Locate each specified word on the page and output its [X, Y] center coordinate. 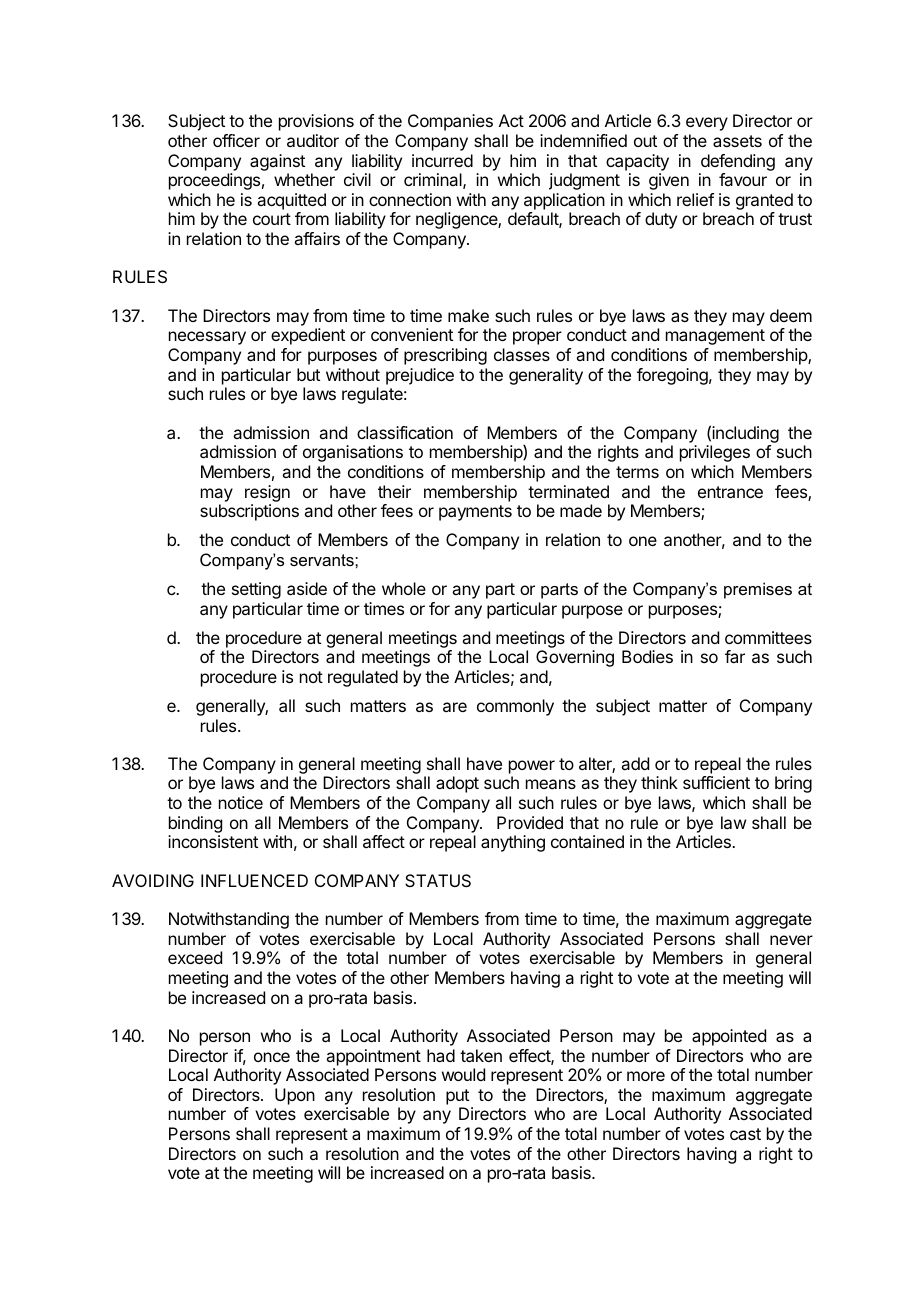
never [791, 940]
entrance [730, 492]
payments [475, 513]
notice [241, 802]
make [468, 315]
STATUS [438, 880]
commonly [515, 707]
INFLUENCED [254, 880]
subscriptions [249, 512]
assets [737, 141]
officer [236, 140]
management [715, 337]
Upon [295, 1096]
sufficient [716, 782]
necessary [207, 338]
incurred [442, 160]
